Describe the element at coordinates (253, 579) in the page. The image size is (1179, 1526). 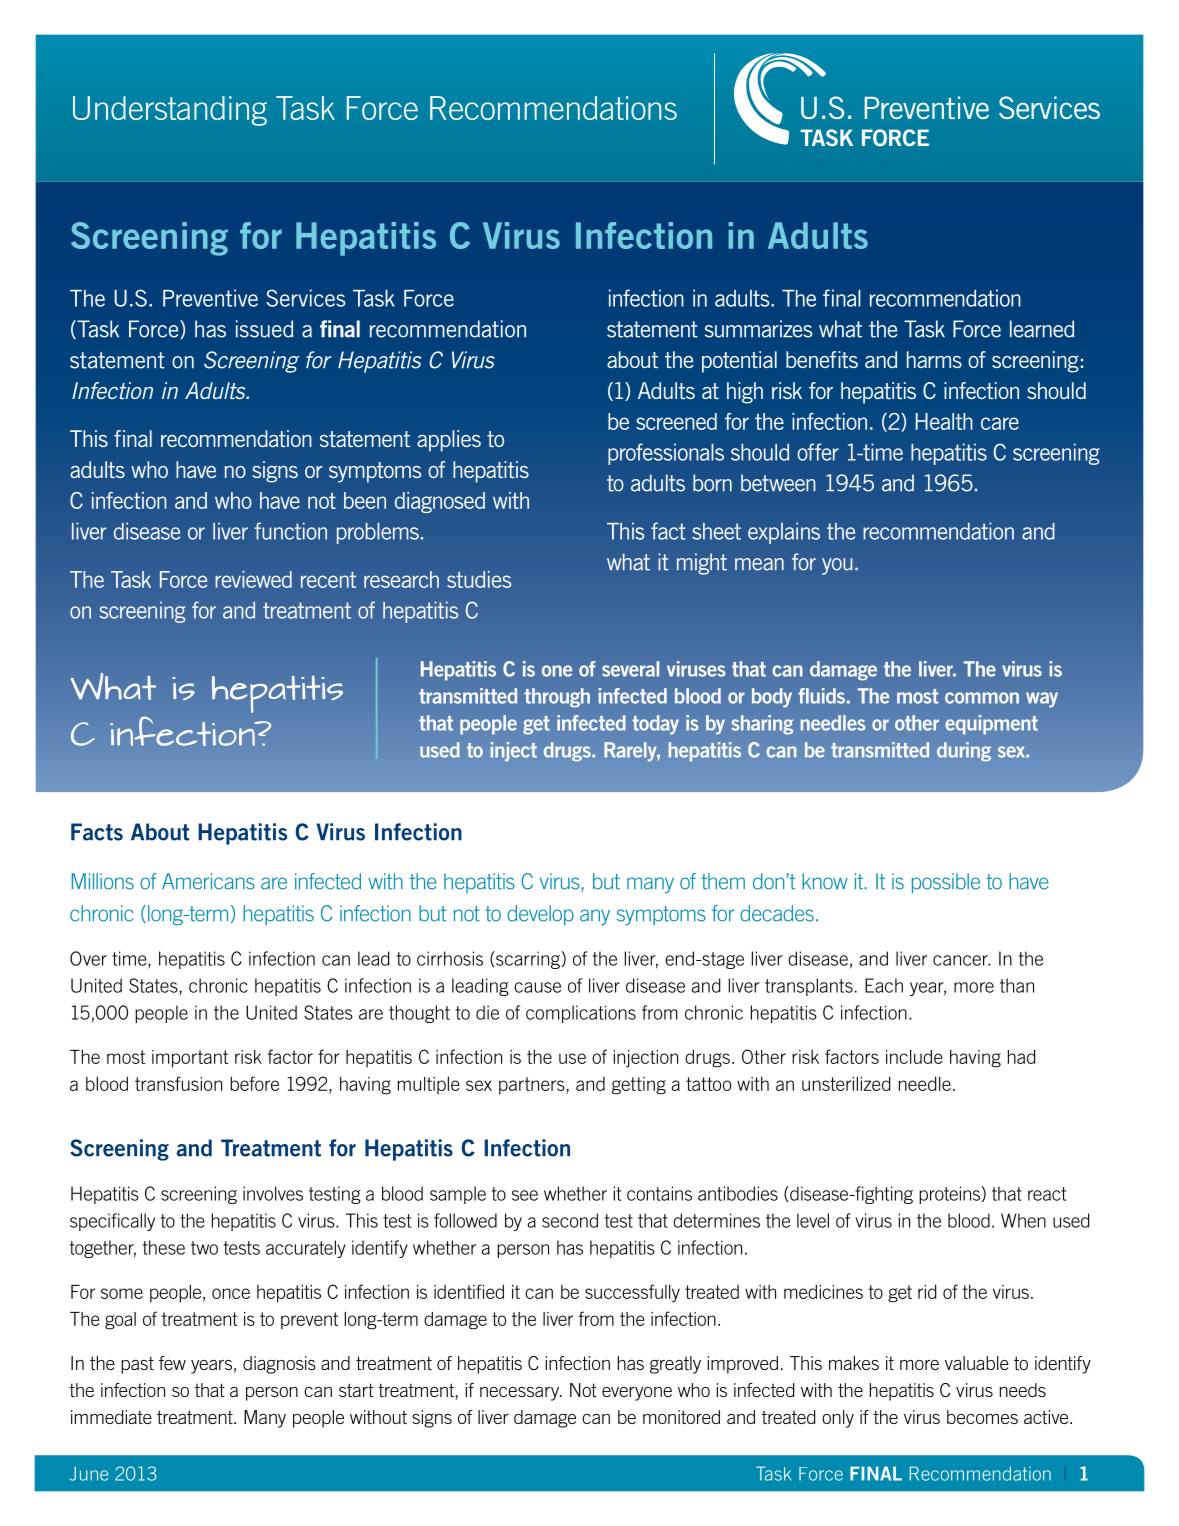
I see `reviewed` at that location.
